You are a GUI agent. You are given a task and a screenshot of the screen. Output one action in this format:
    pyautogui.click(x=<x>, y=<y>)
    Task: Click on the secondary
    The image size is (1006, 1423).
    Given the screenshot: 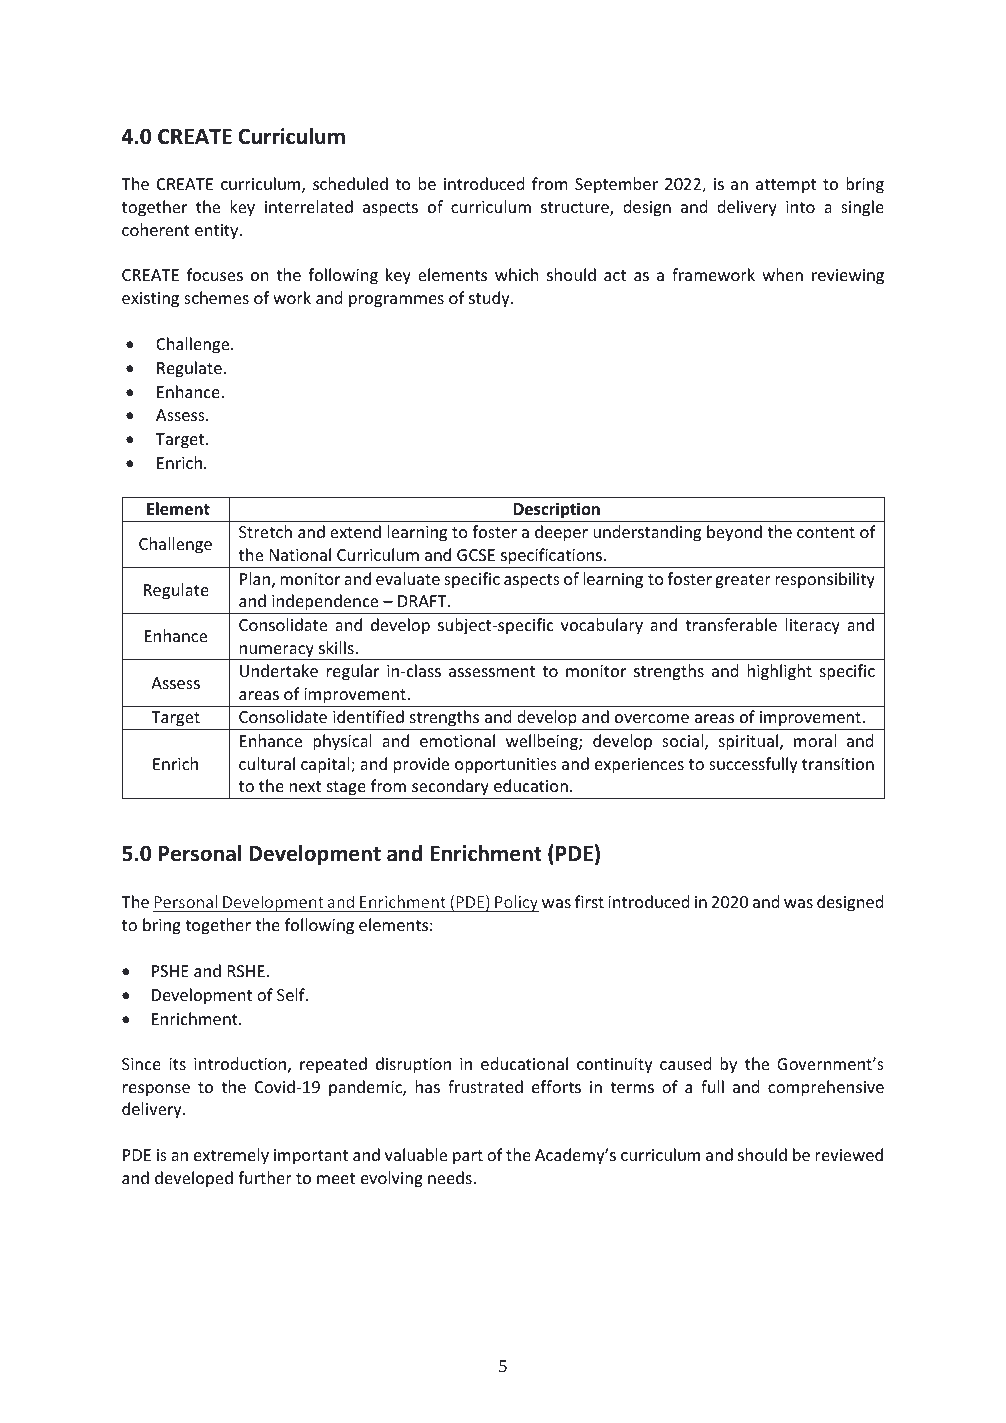 What is the action you would take?
    pyautogui.click(x=450, y=789)
